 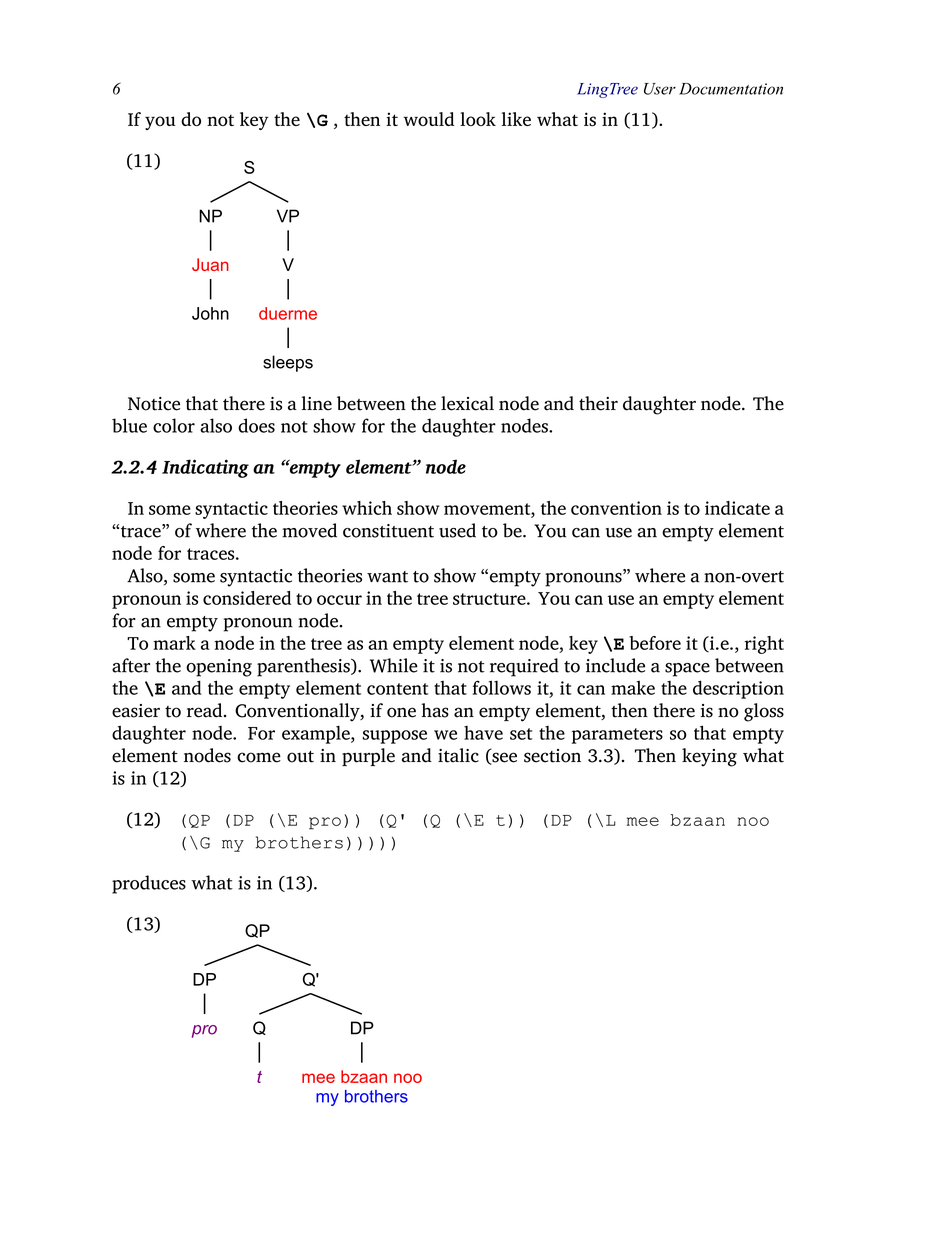 I want to click on While, so click(x=394, y=665).
